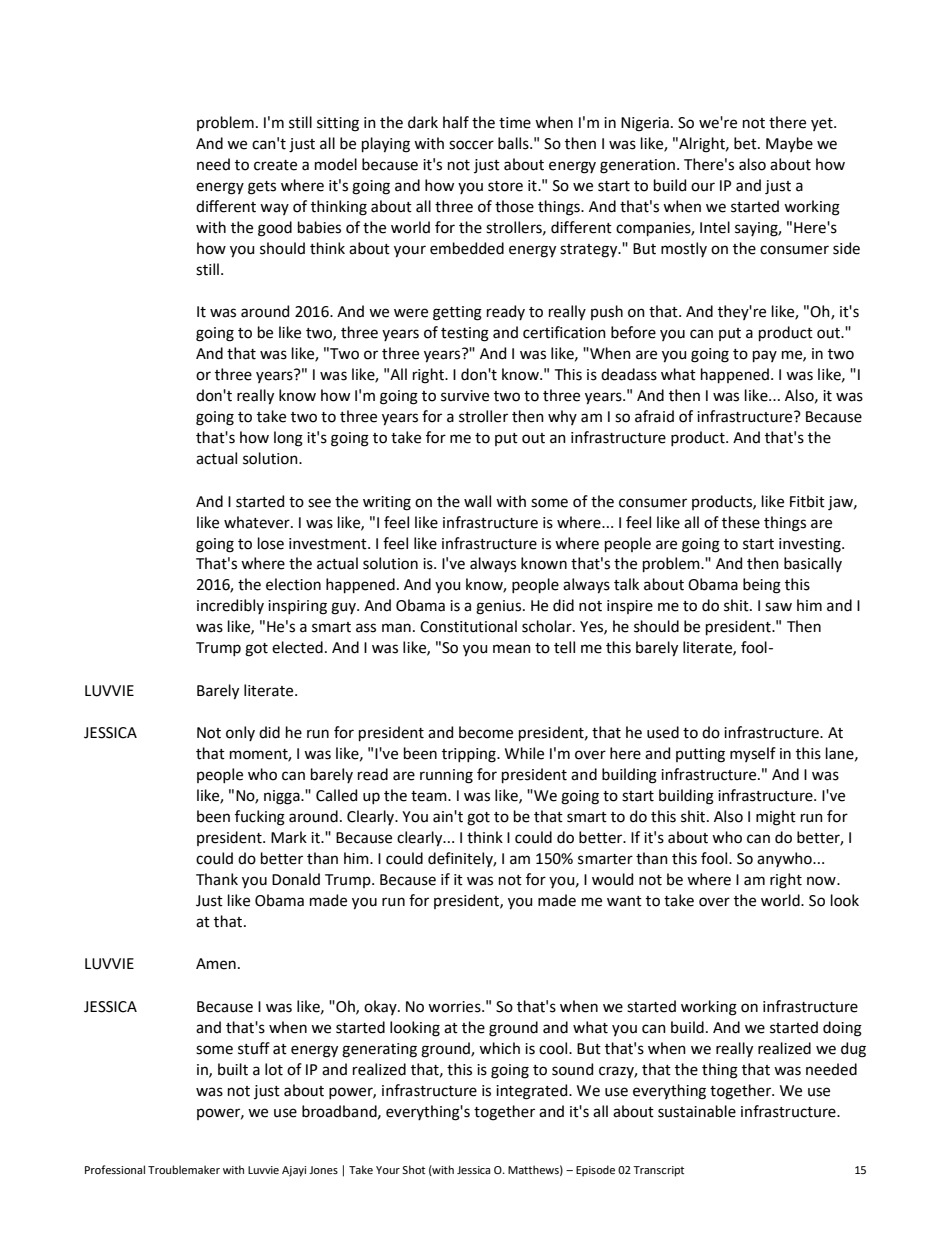 Image resolution: width=952 pixels, height=1233 pixels. Describe the element at coordinates (184, 1169) in the page. I see `Troublemaker` at that location.
